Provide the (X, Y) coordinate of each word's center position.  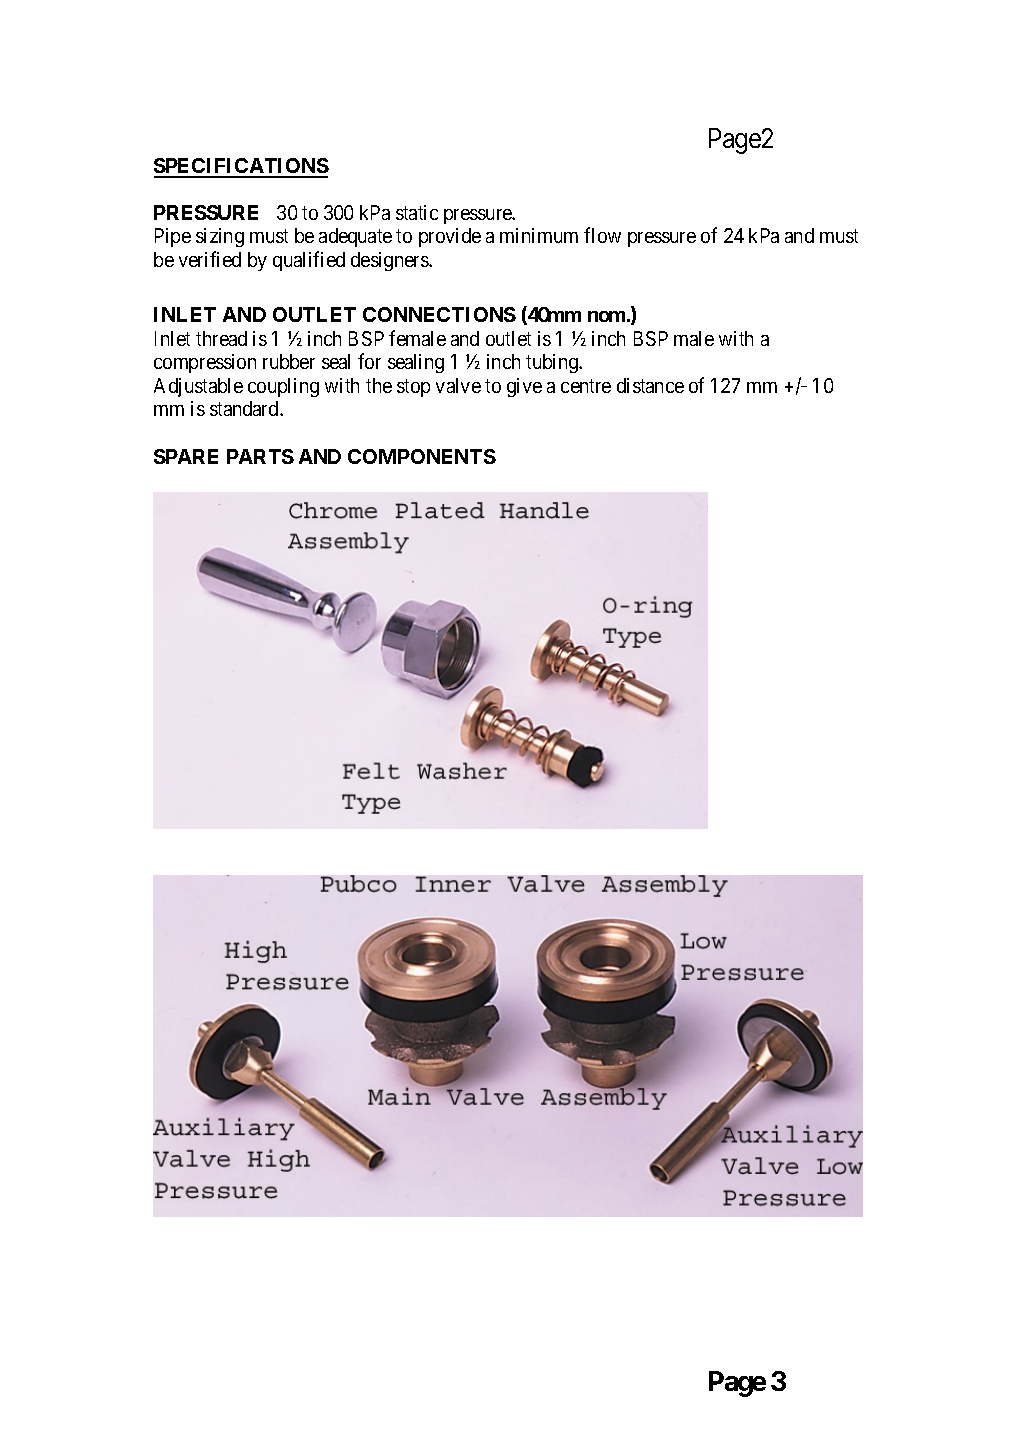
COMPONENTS (422, 456)
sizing (220, 237)
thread (221, 338)
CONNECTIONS (439, 314)
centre (586, 386)
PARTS (260, 456)
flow (602, 235)
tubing (553, 363)
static (417, 212)
